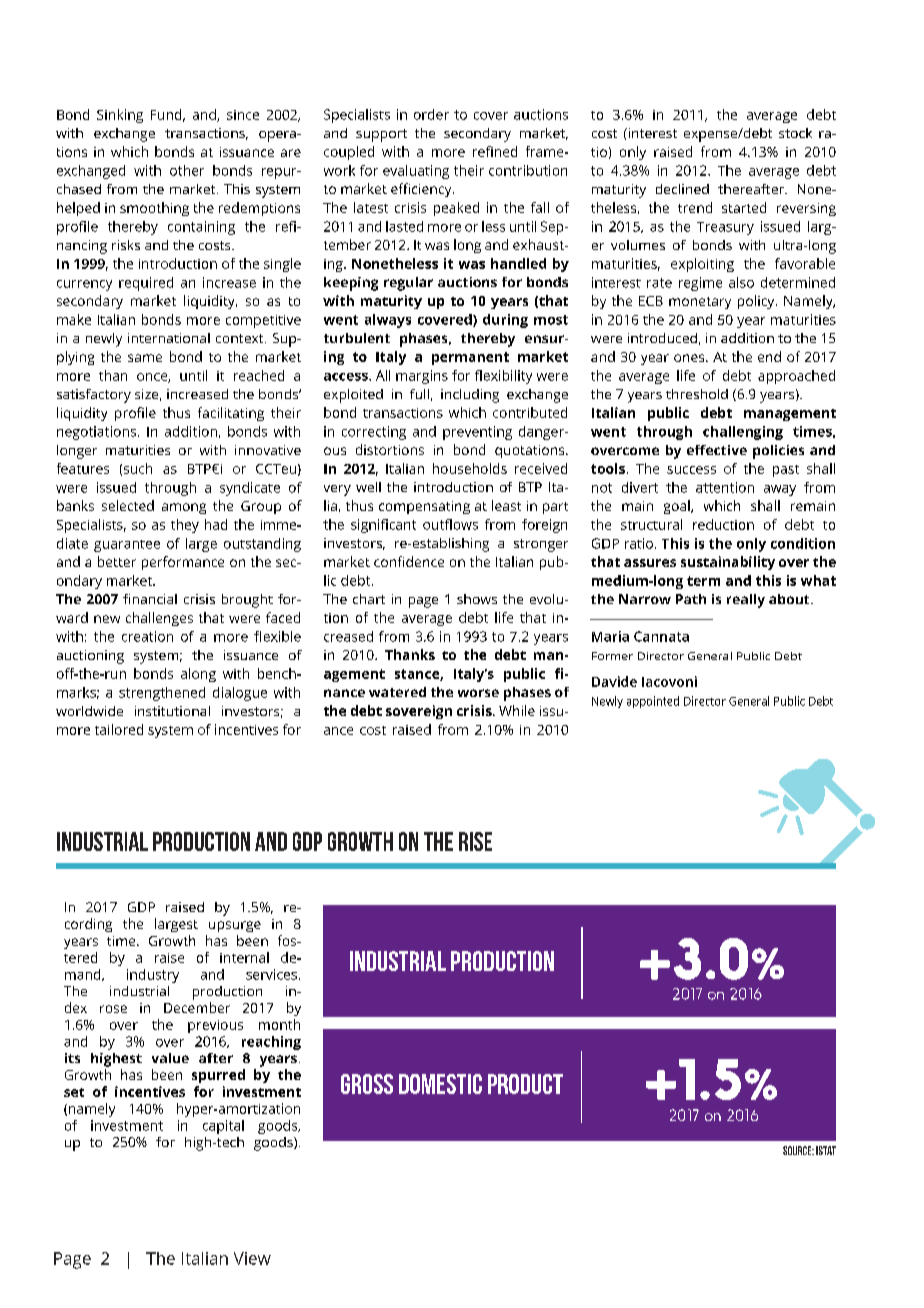 The height and width of the screenshot is (1308, 924). I want to click on evaluating, so click(416, 172).
